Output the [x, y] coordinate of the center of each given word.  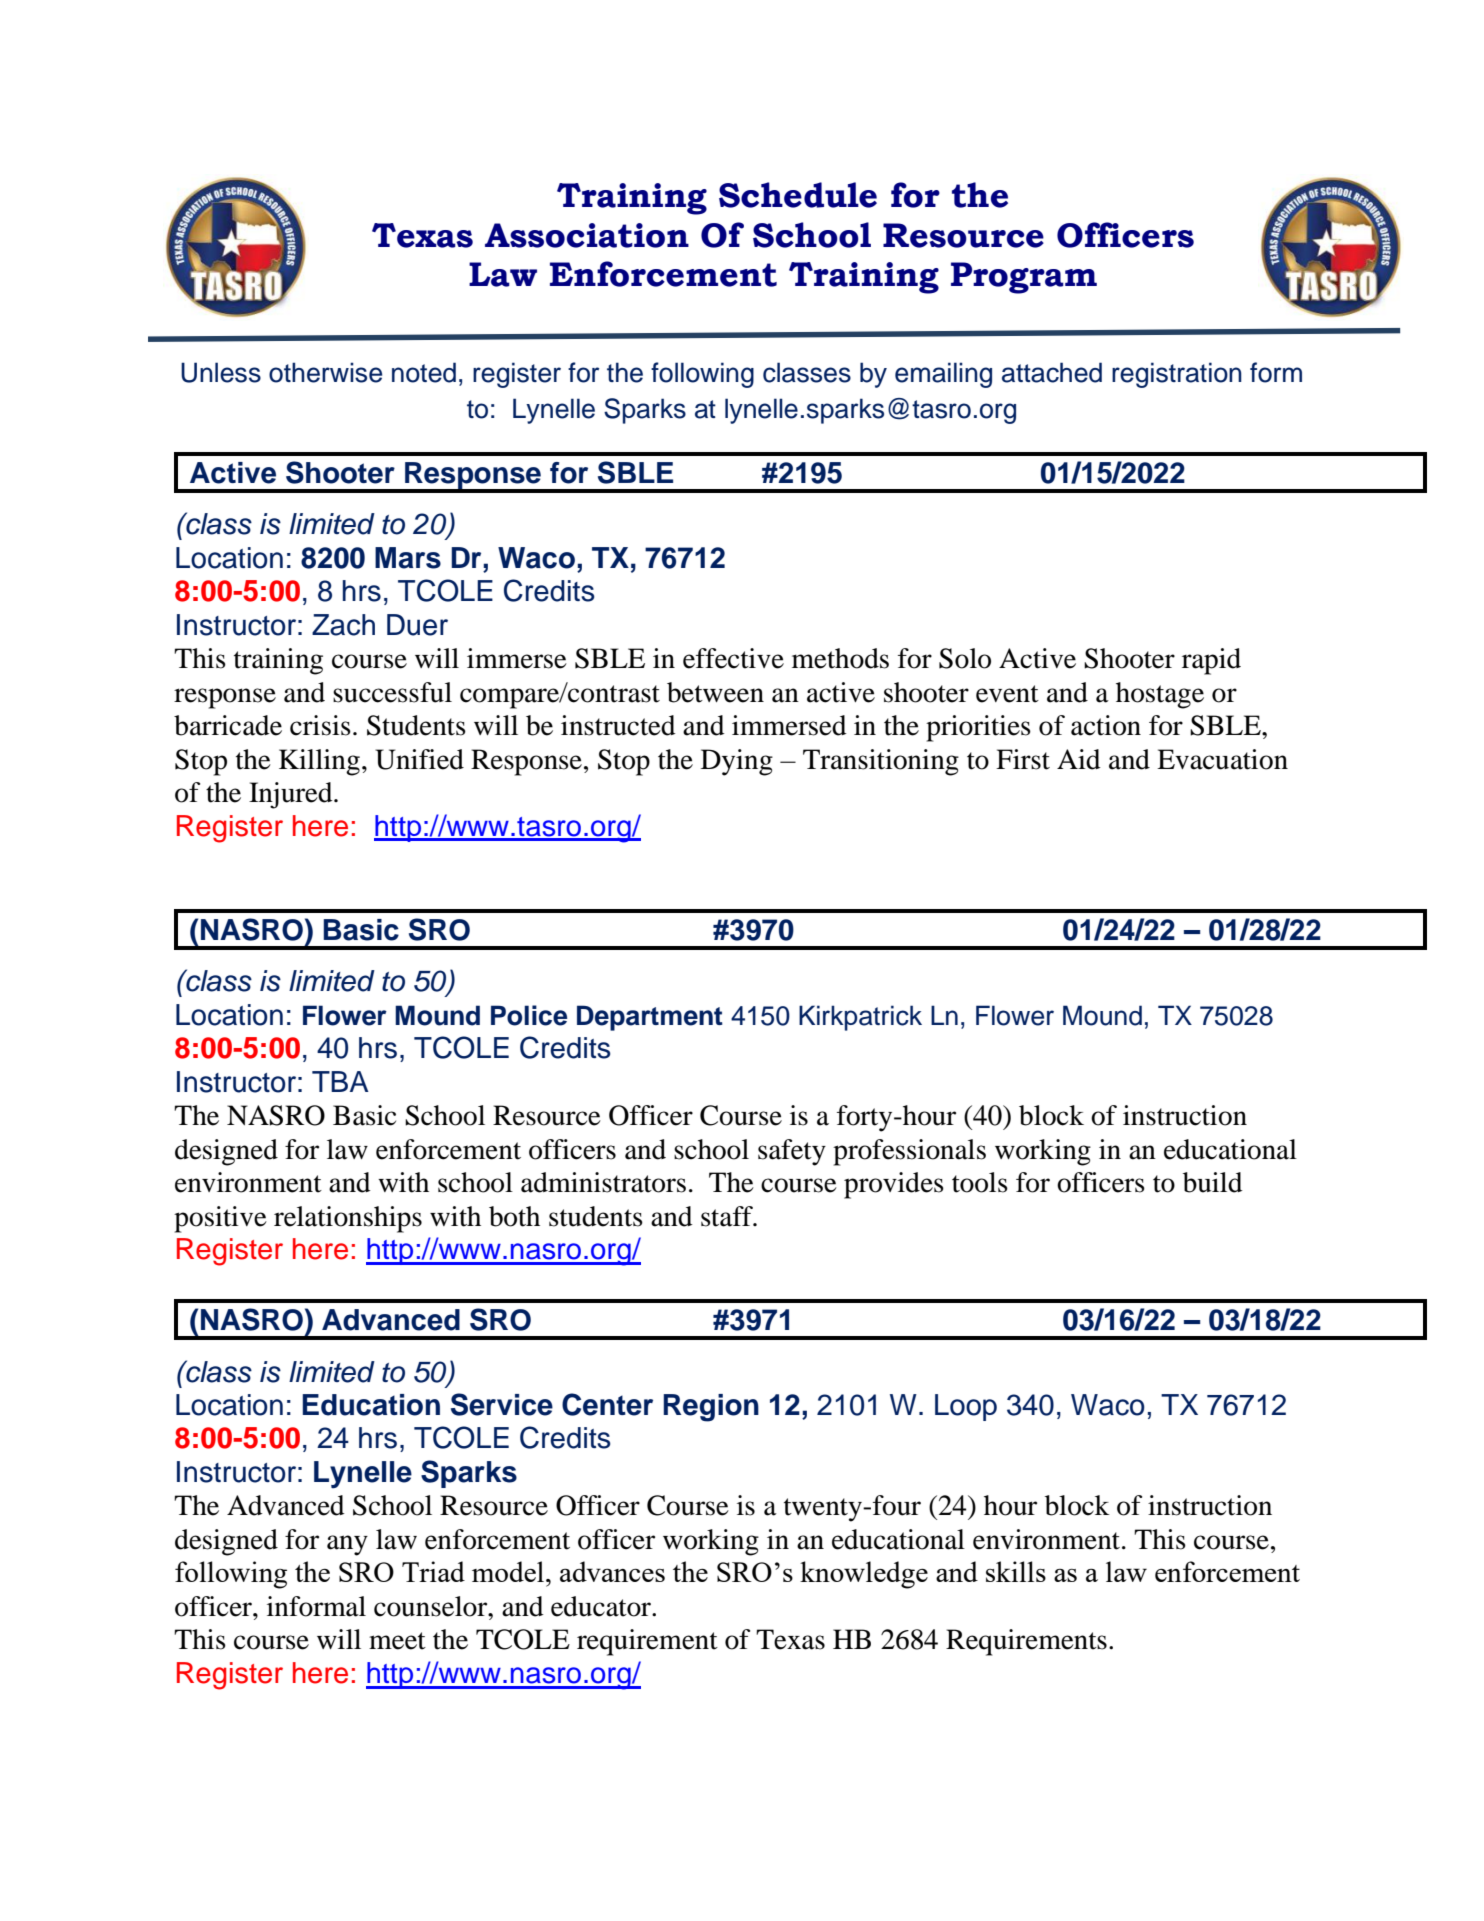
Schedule [798, 195]
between [715, 692]
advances [612, 1571]
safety [792, 1152]
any [347, 1545]
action [1106, 725]
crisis [320, 725]
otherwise [325, 372]
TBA [340, 1081]
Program [1024, 278]
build [1213, 1182]
